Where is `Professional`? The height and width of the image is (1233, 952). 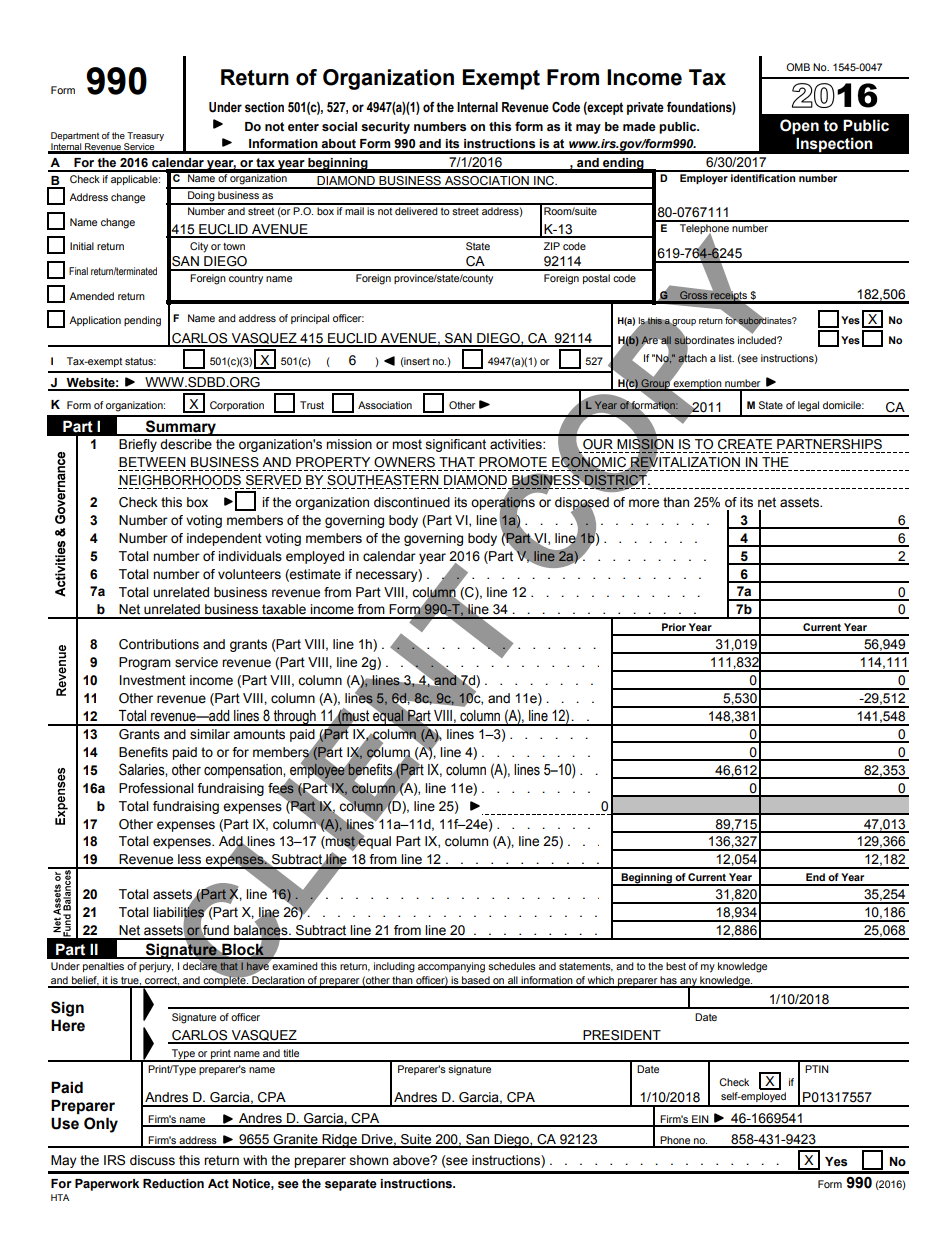
Professional is located at coordinates (156, 788).
